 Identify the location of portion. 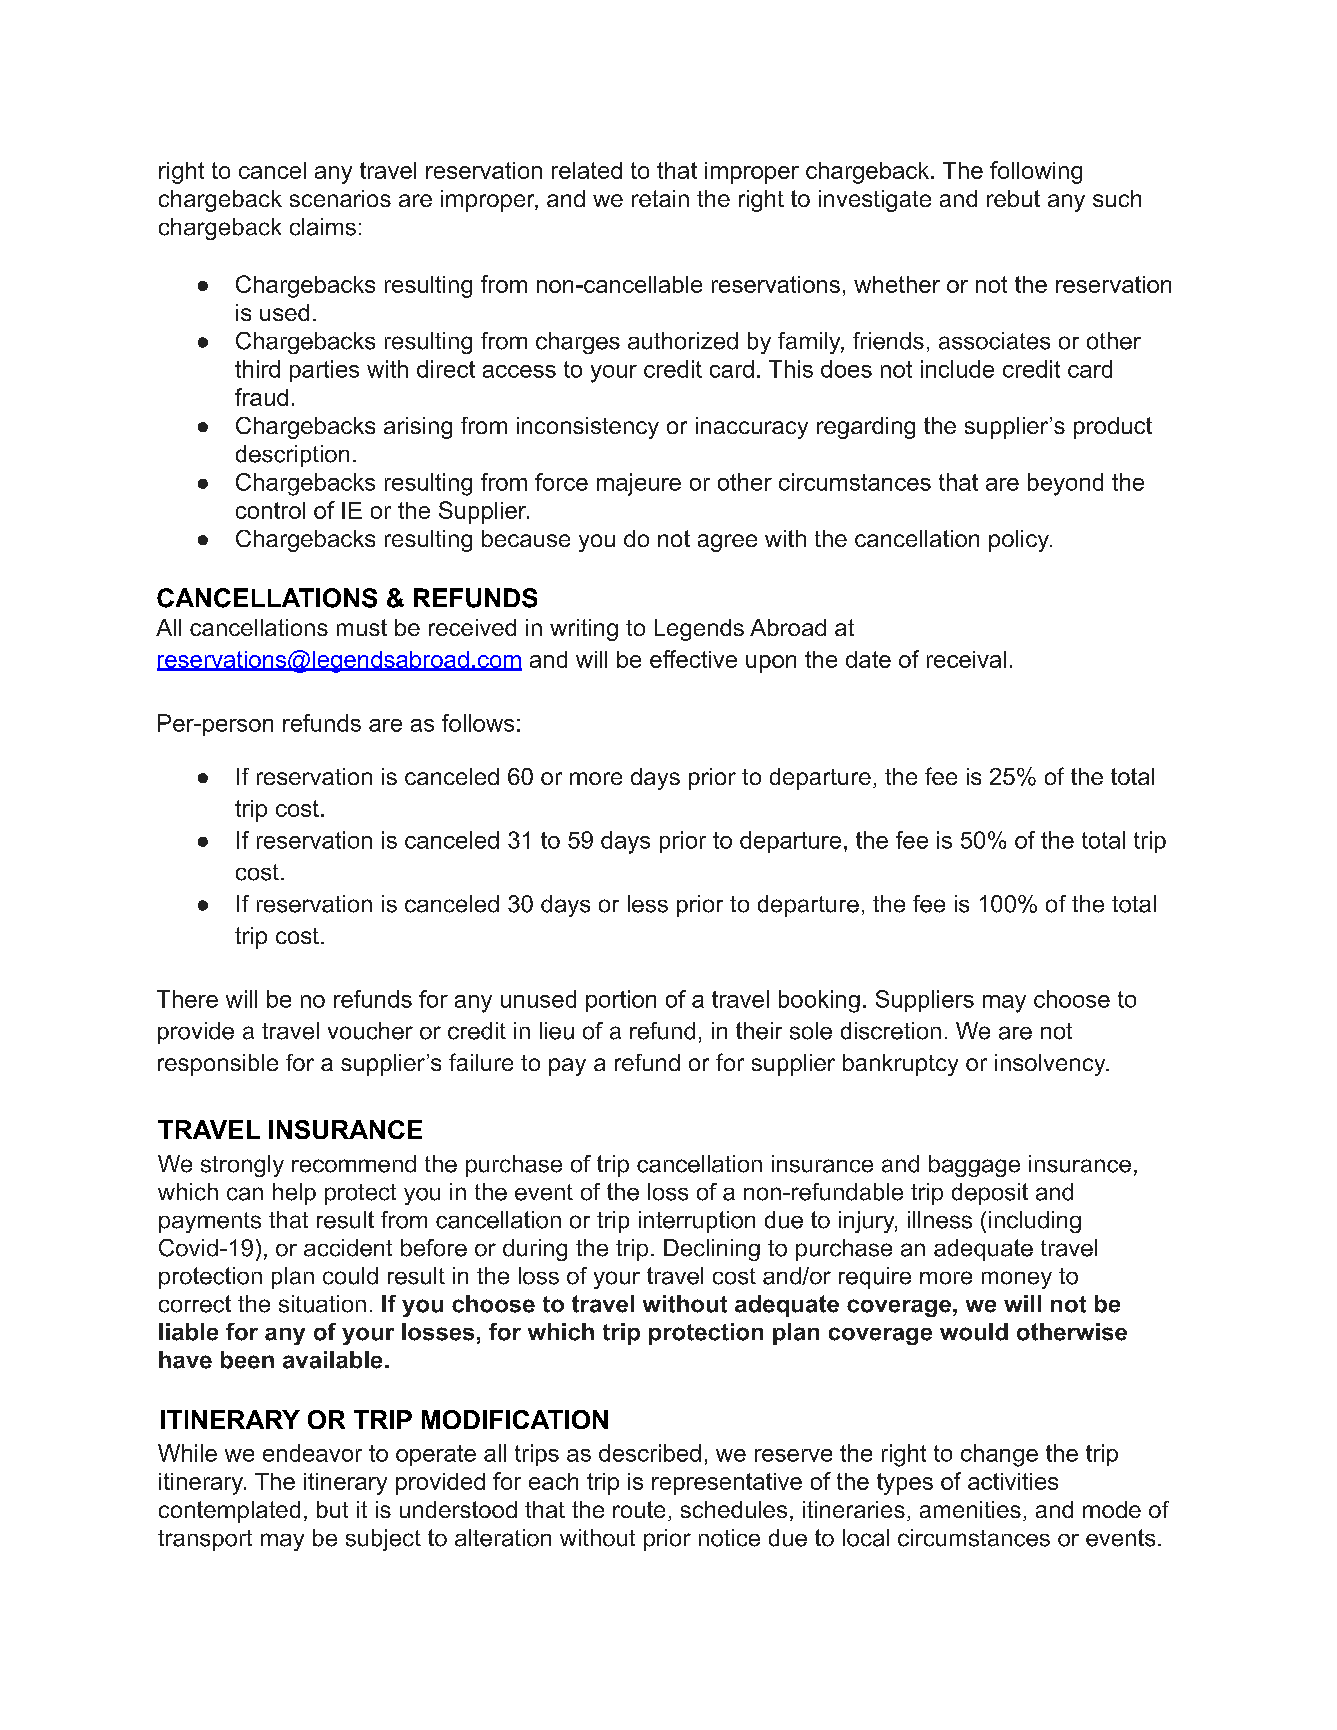
(621, 1001).
